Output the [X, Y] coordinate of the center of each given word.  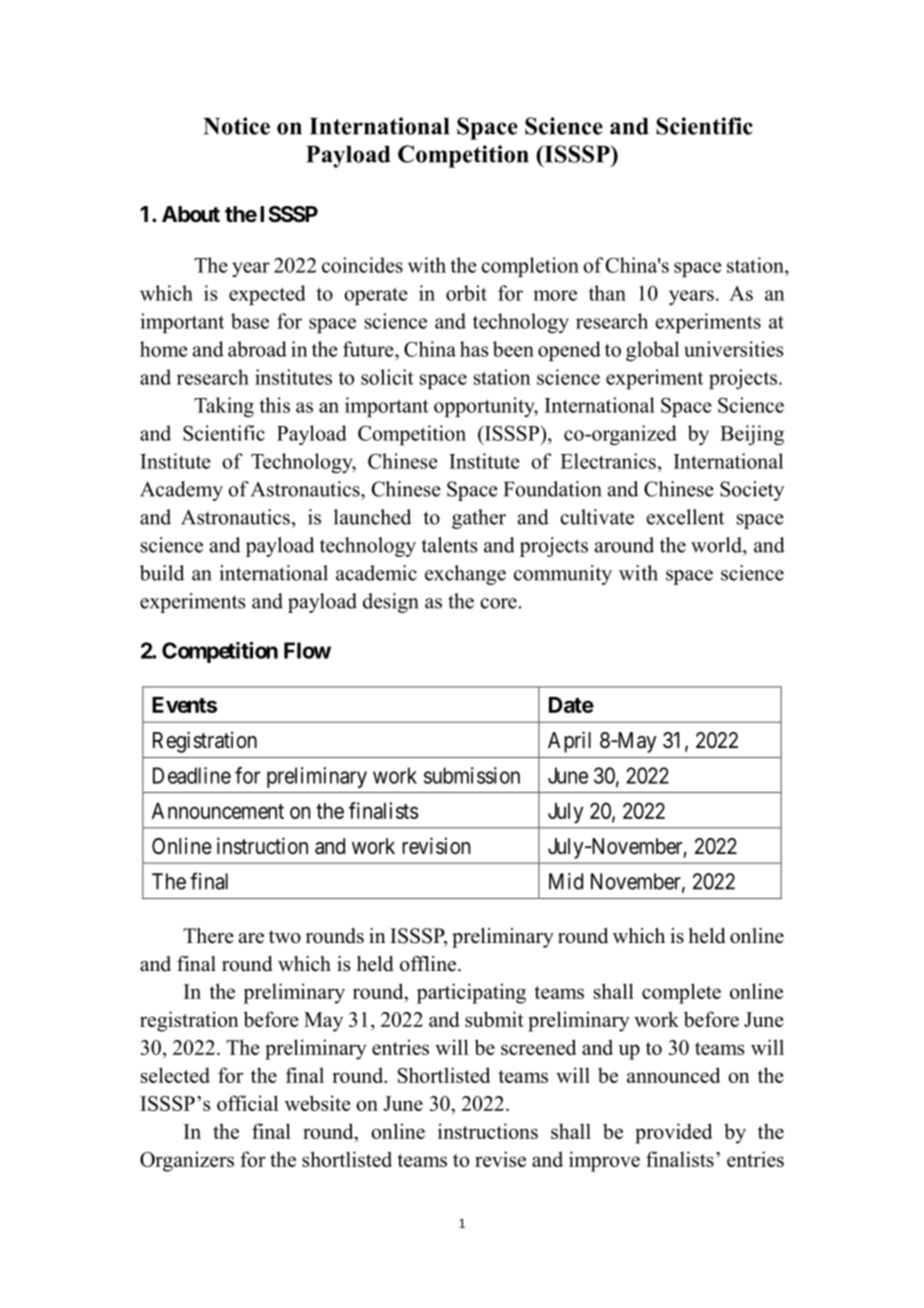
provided [673, 1133]
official [247, 1103]
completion [530, 267]
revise [500, 1159]
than [607, 293]
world [717, 545]
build [162, 573]
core [498, 603]
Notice [236, 126]
